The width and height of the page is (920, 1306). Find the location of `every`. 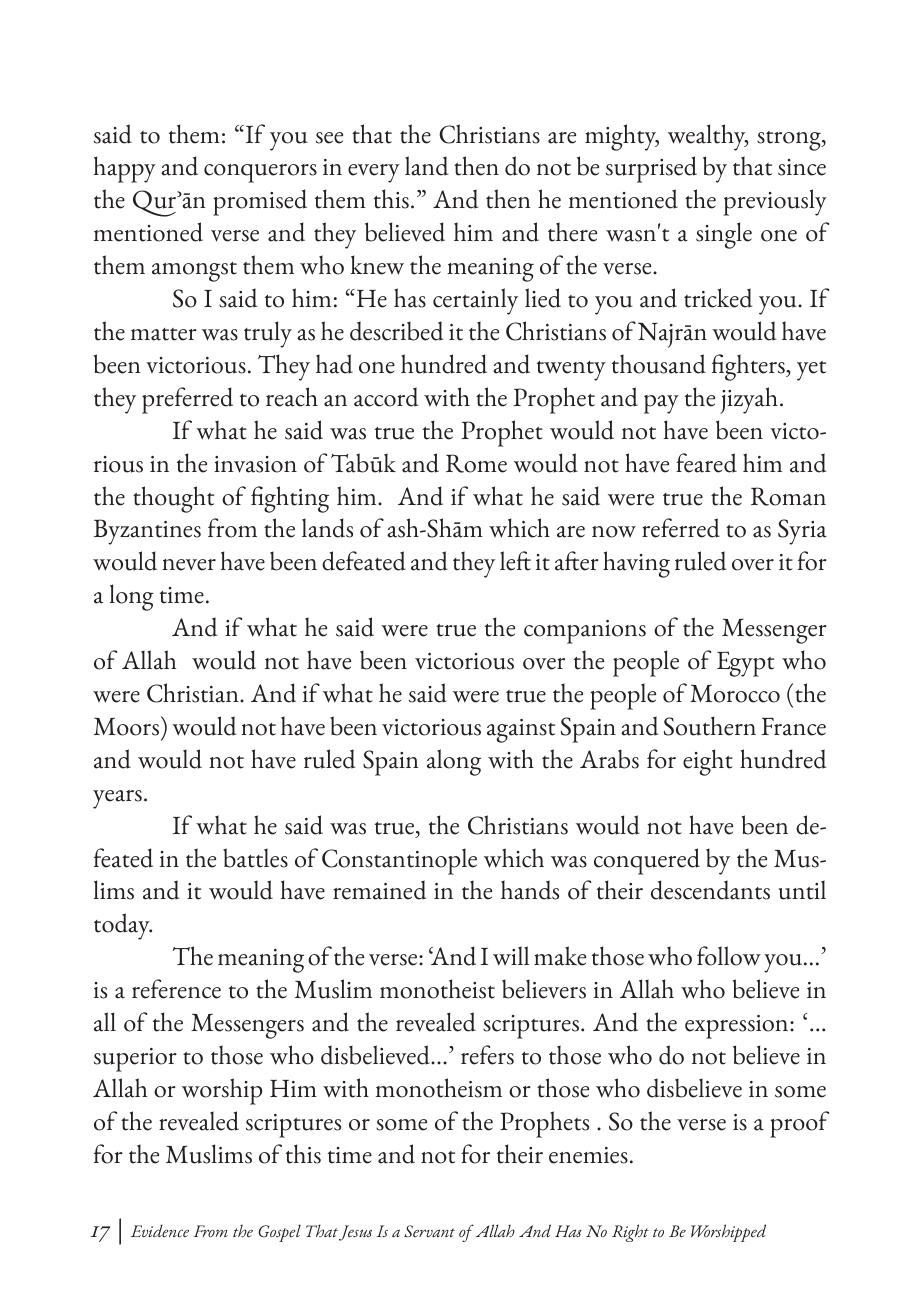

every is located at coordinates (374, 173).
